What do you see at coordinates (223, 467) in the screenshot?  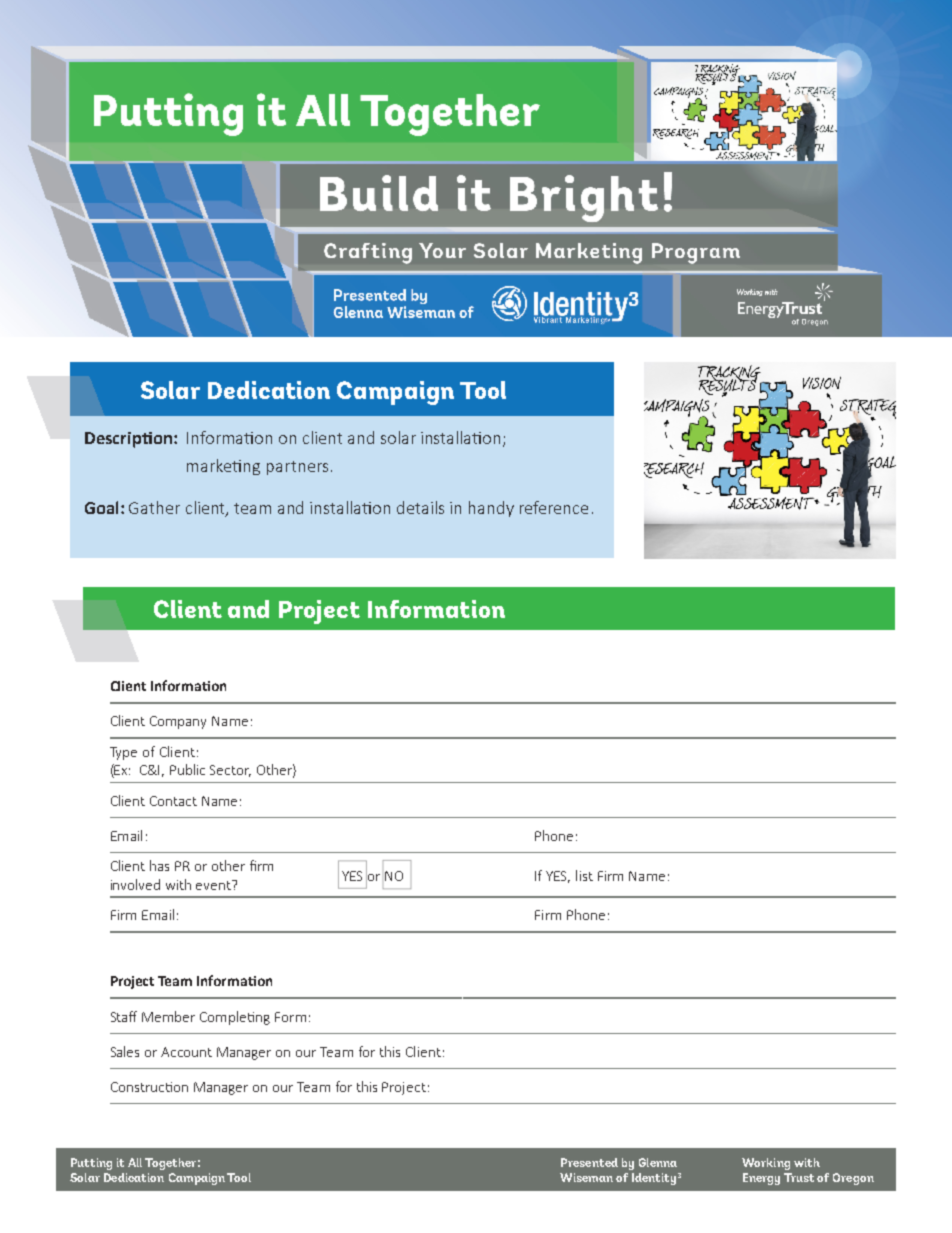 I see `marketing` at bounding box center [223, 467].
